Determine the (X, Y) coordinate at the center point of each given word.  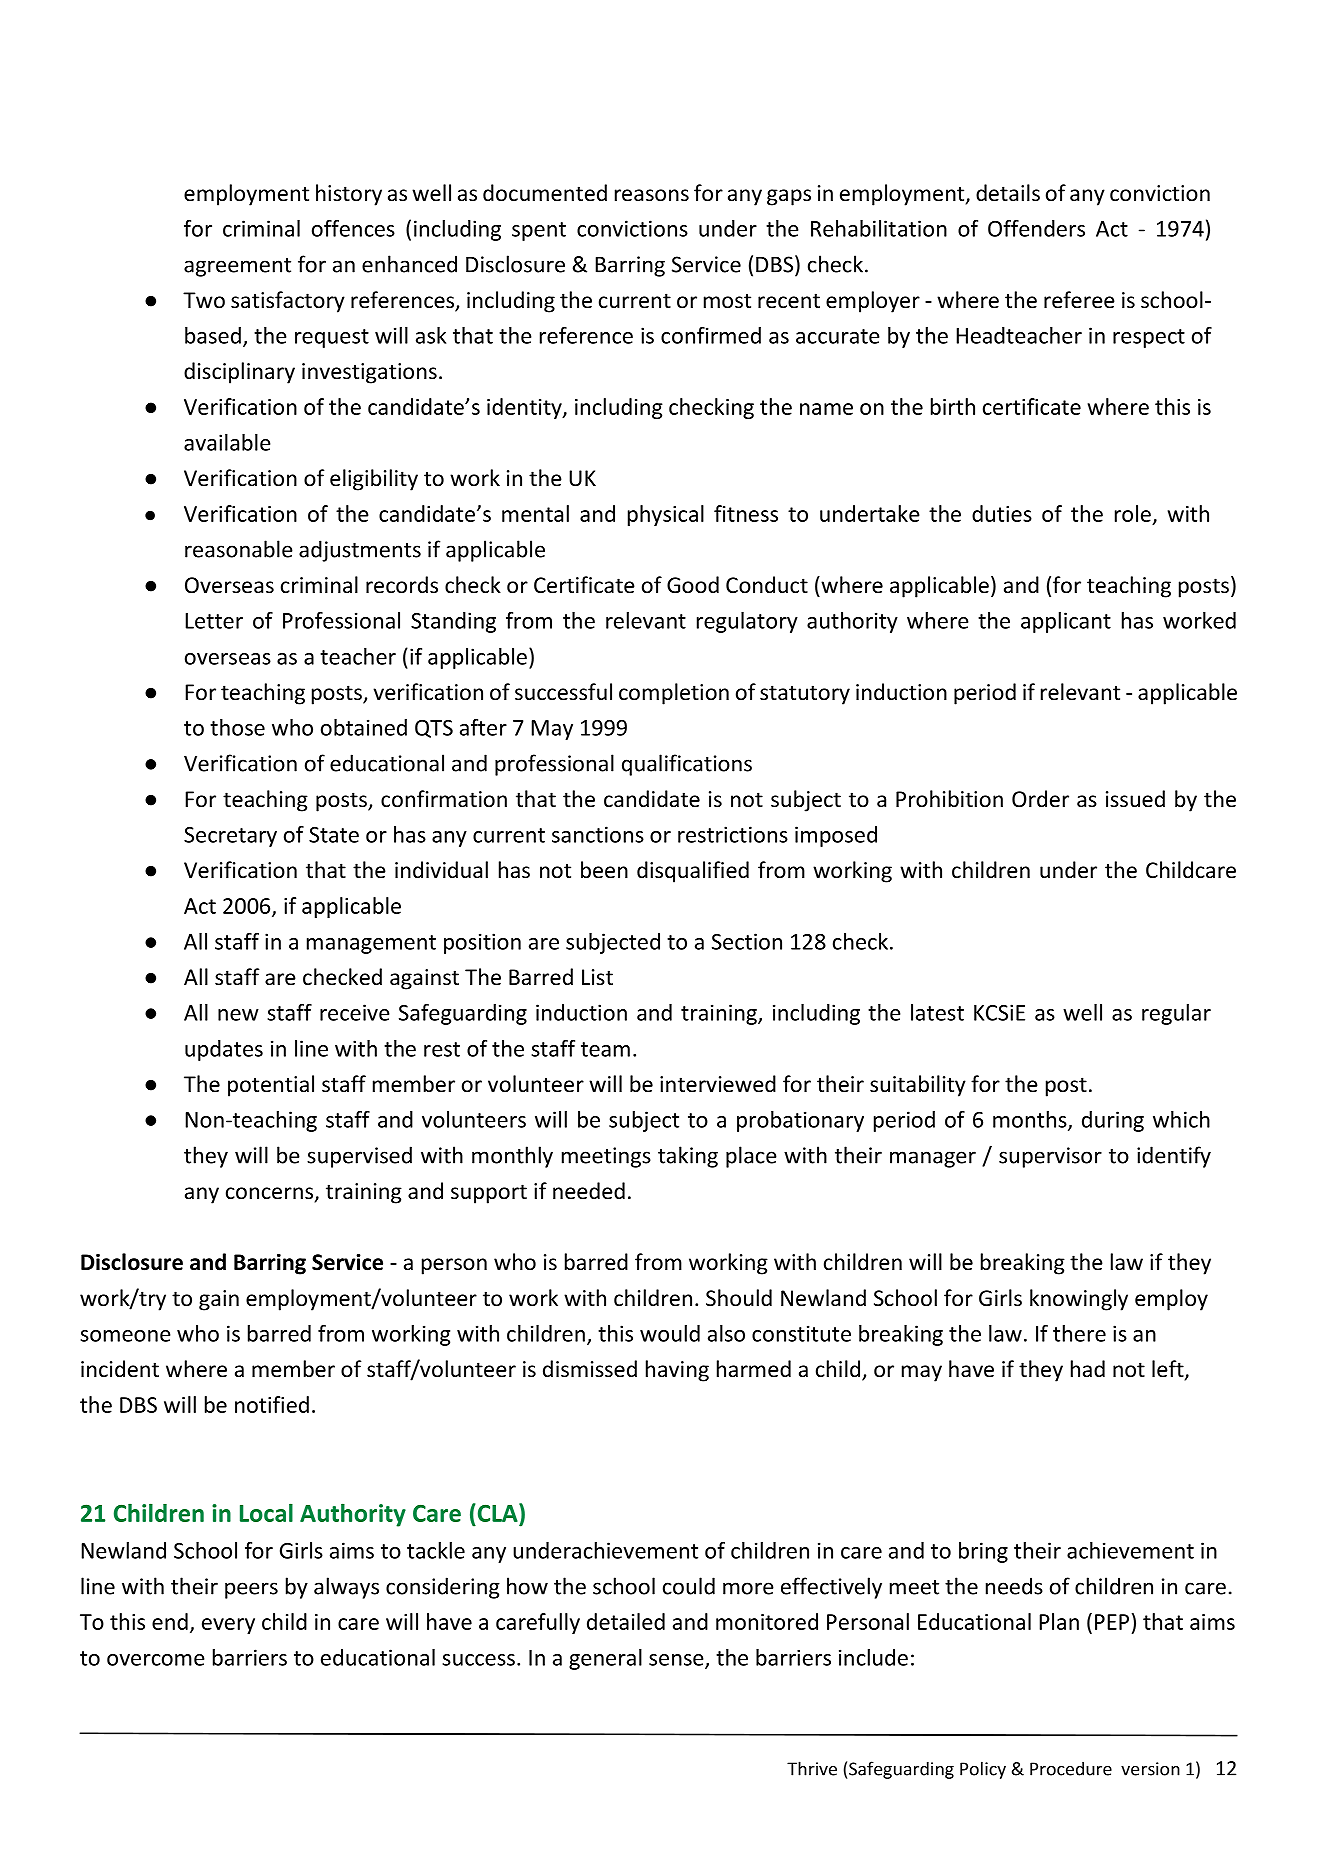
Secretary (230, 837)
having (677, 1371)
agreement (237, 267)
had (1088, 1369)
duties (1002, 513)
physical (666, 515)
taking (688, 1157)
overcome (156, 1660)
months (1031, 1120)
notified (272, 1404)
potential (271, 1086)
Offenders (1036, 228)
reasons (652, 195)
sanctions (598, 834)
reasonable (239, 549)
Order (1040, 799)
